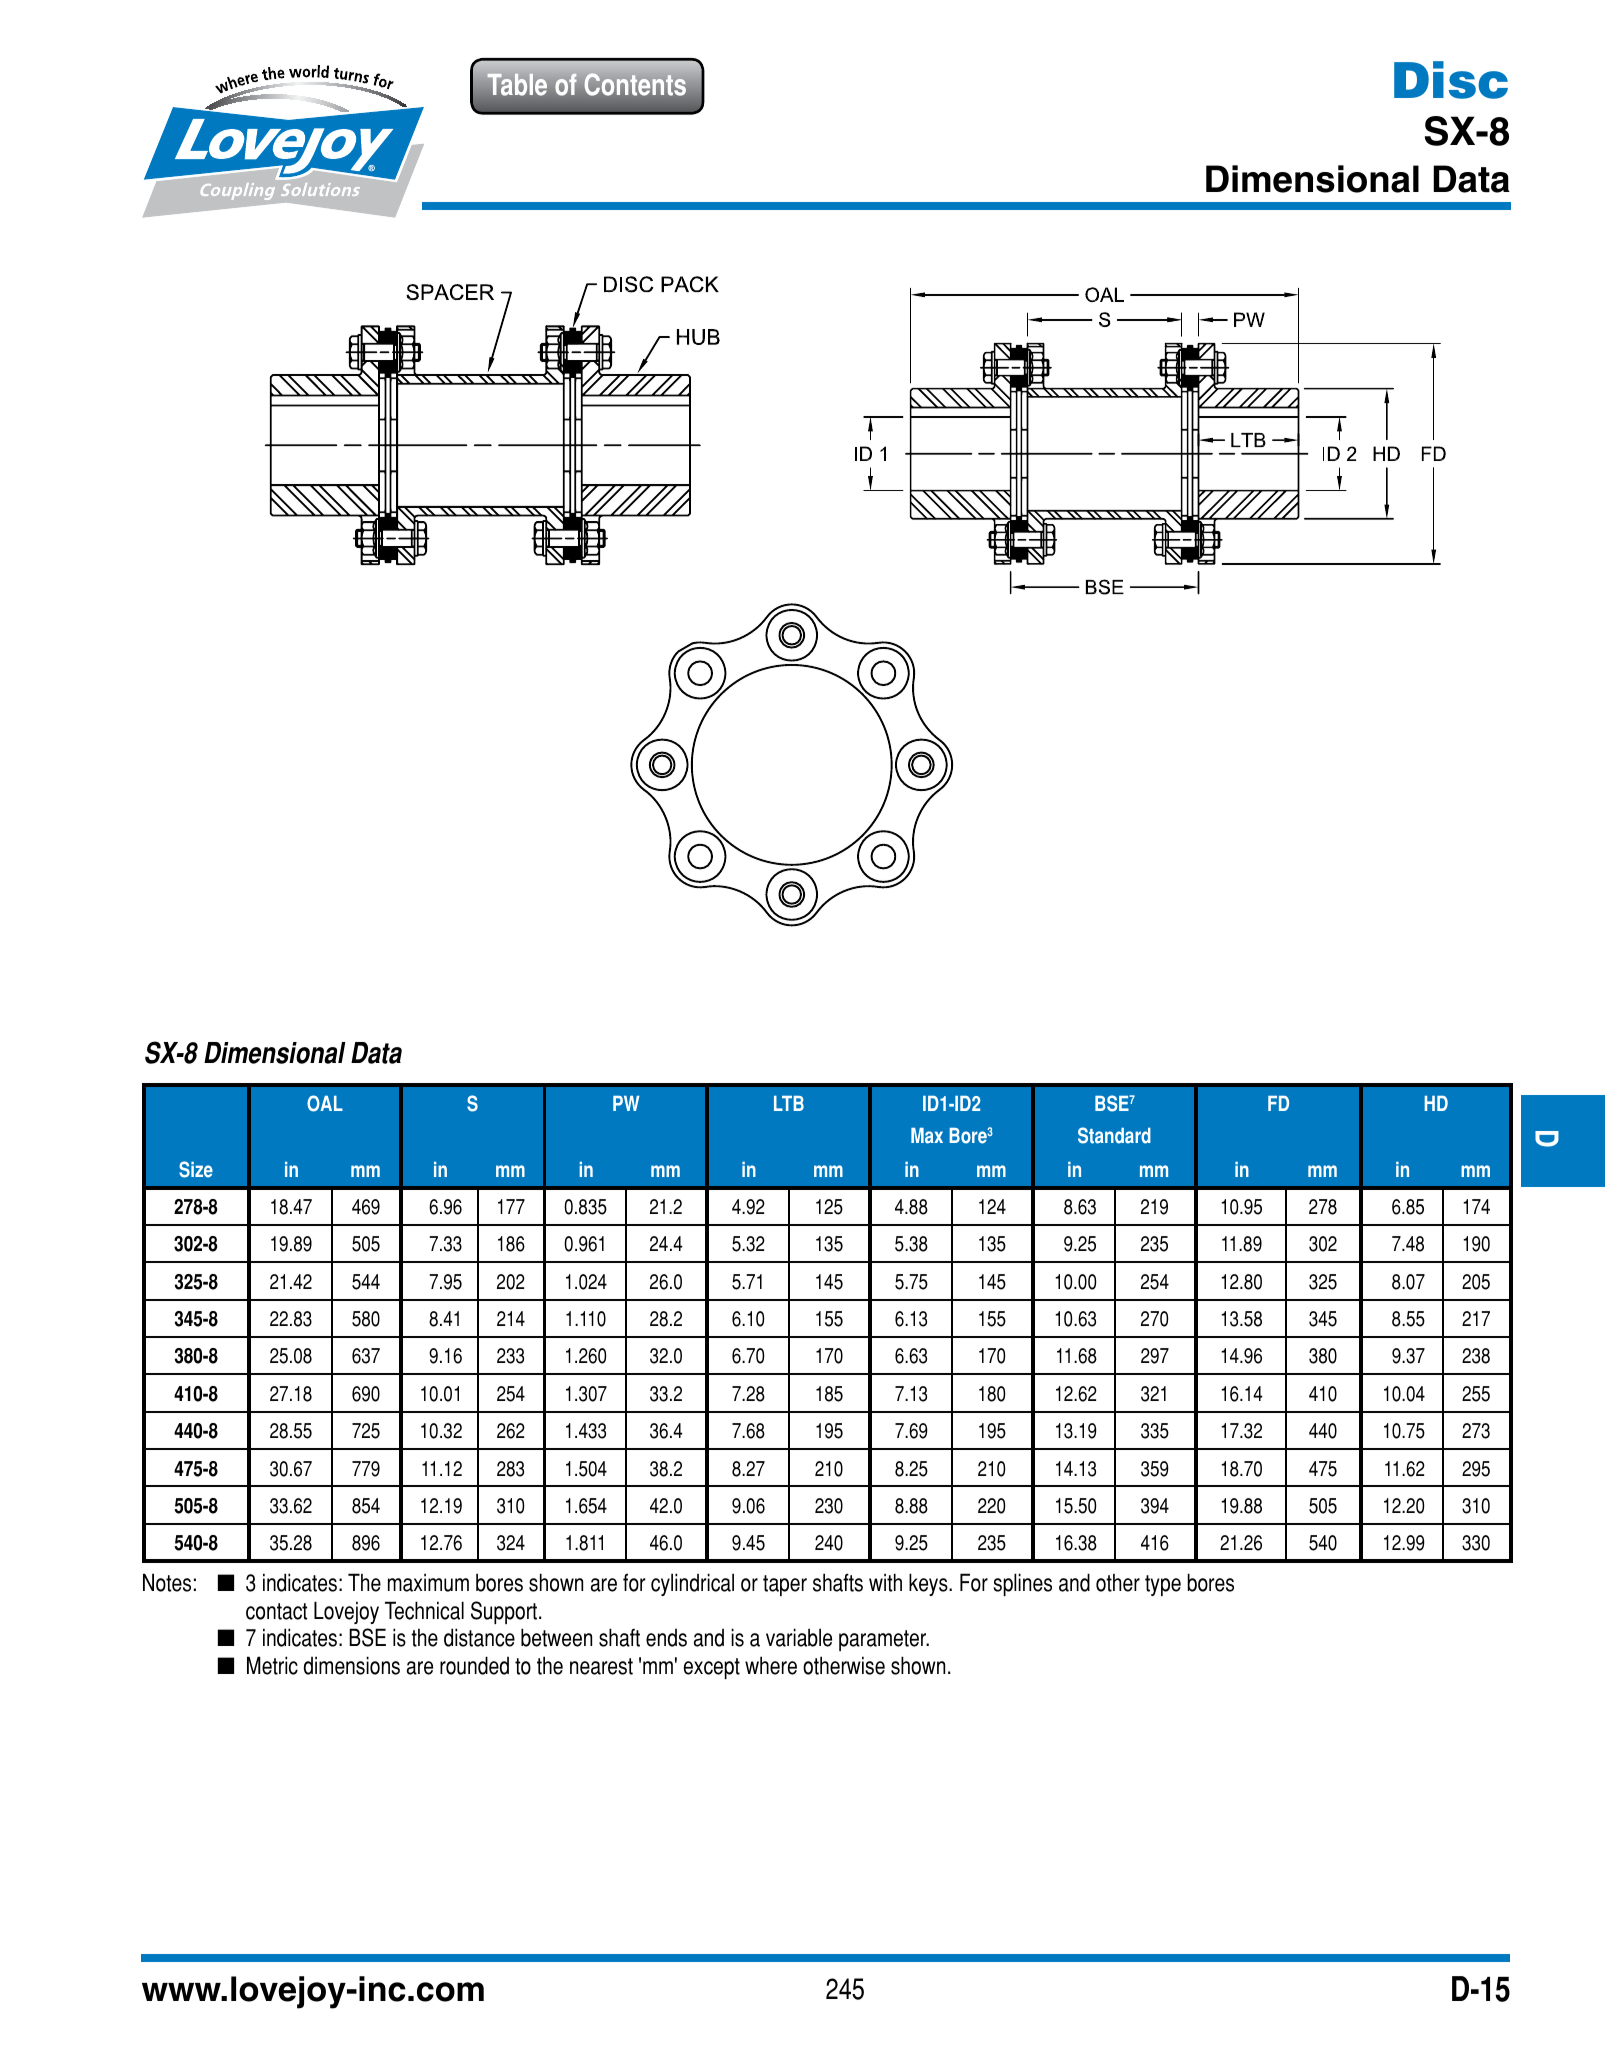 This screenshot has height=2054, width=1605. I want to click on variable, so click(799, 1637).
